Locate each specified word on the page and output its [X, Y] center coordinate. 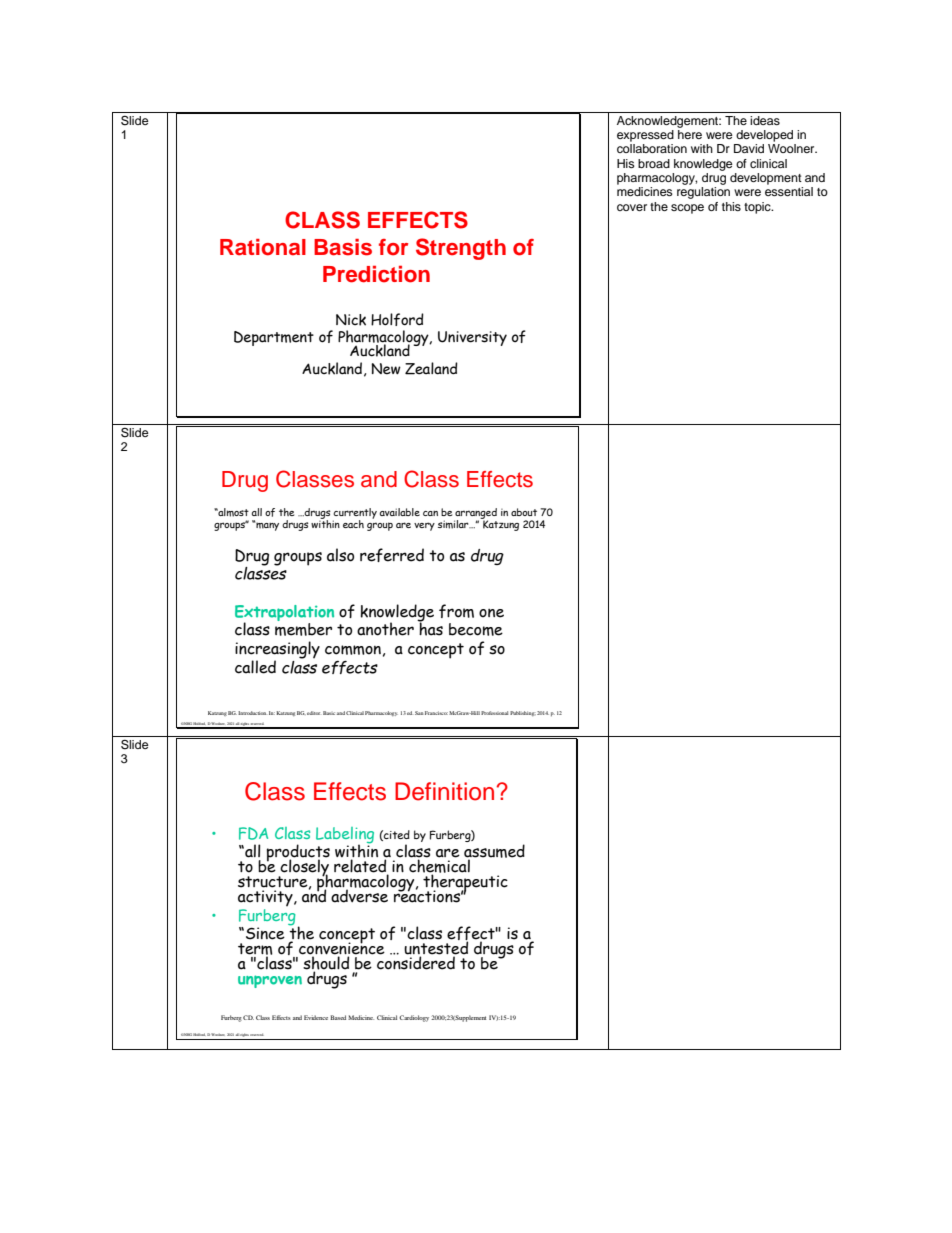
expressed [645, 136]
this [731, 206]
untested [436, 949]
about [524, 512]
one [491, 613]
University [472, 338]
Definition [446, 791]
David [749, 148]
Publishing [523, 713]
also [340, 555]
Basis [343, 247]
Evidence [316, 1017]
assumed [494, 852]
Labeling [345, 836]
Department [274, 338]
